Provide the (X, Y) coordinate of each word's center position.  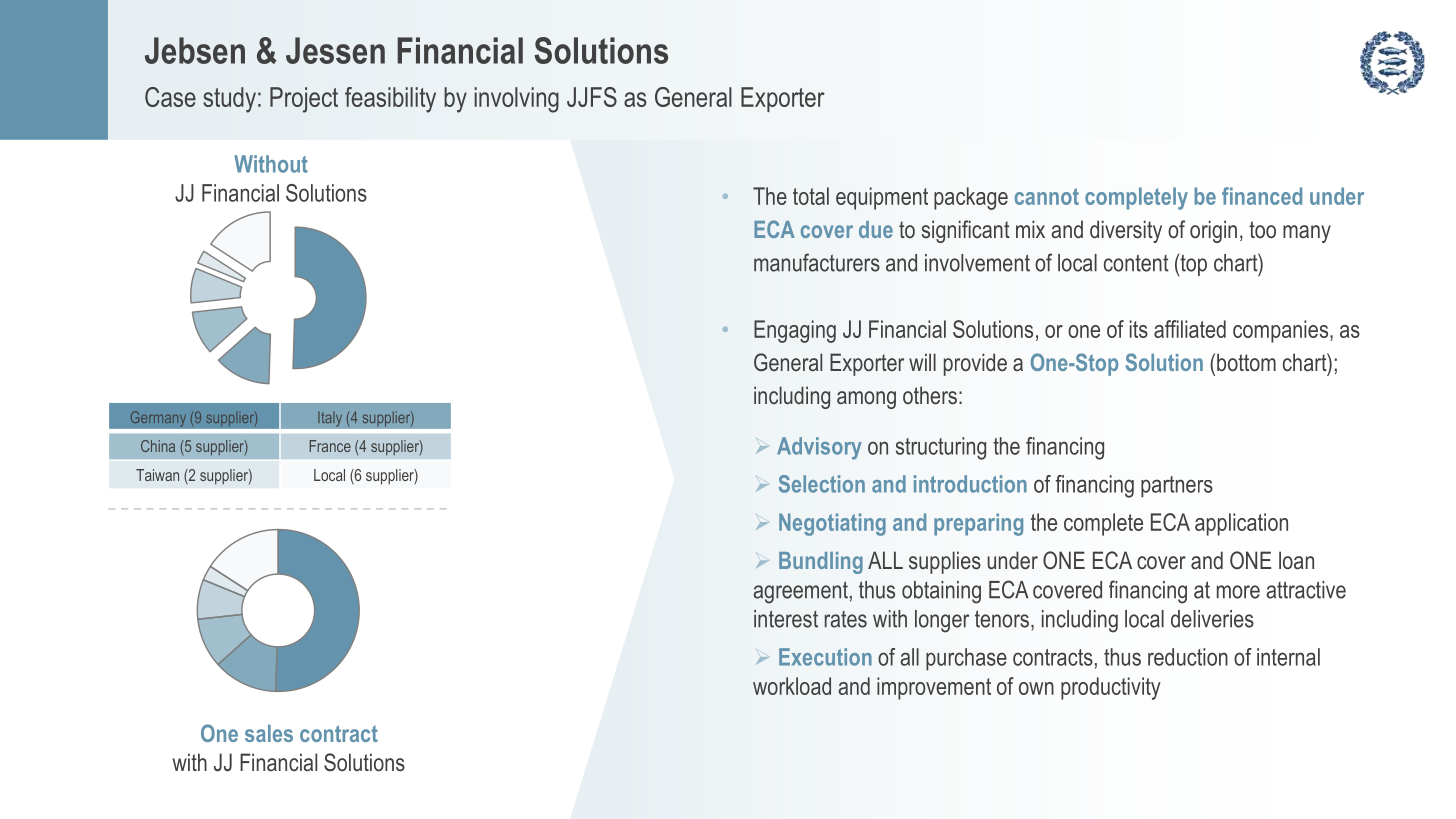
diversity (1126, 231)
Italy (330, 419)
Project (304, 100)
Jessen (335, 50)
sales (269, 733)
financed (1262, 196)
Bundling (821, 563)
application (1241, 524)
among (866, 400)
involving (516, 100)
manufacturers (817, 262)
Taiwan (157, 475)
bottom (1246, 362)
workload (792, 686)
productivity (1111, 688)
